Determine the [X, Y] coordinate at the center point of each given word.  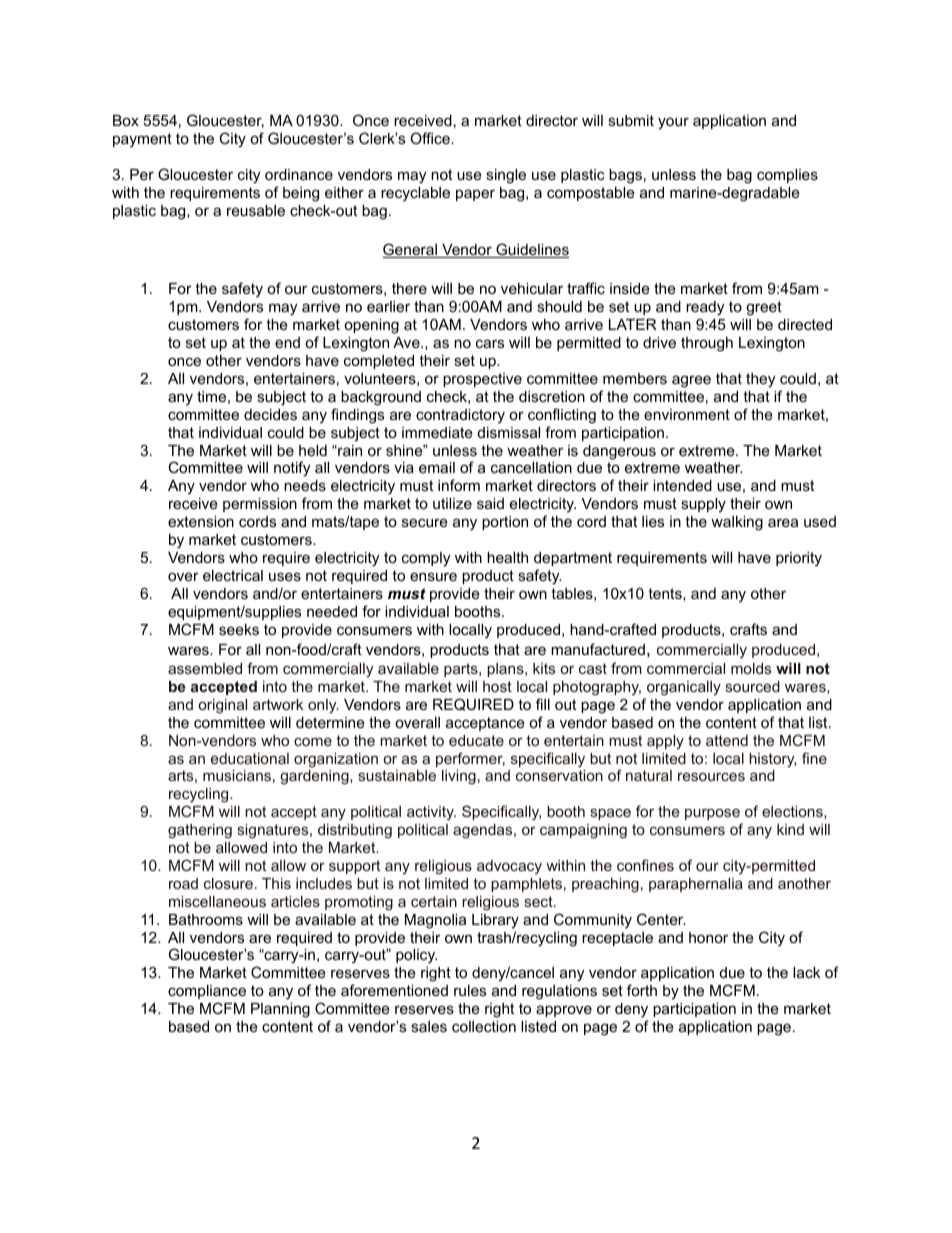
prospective [482, 380]
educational [250, 758]
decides [270, 414]
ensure [433, 576]
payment [142, 140]
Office [431, 138]
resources [711, 776]
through [707, 344]
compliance [207, 992]
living [459, 777]
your [673, 123]
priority [799, 559]
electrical [233, 575]
